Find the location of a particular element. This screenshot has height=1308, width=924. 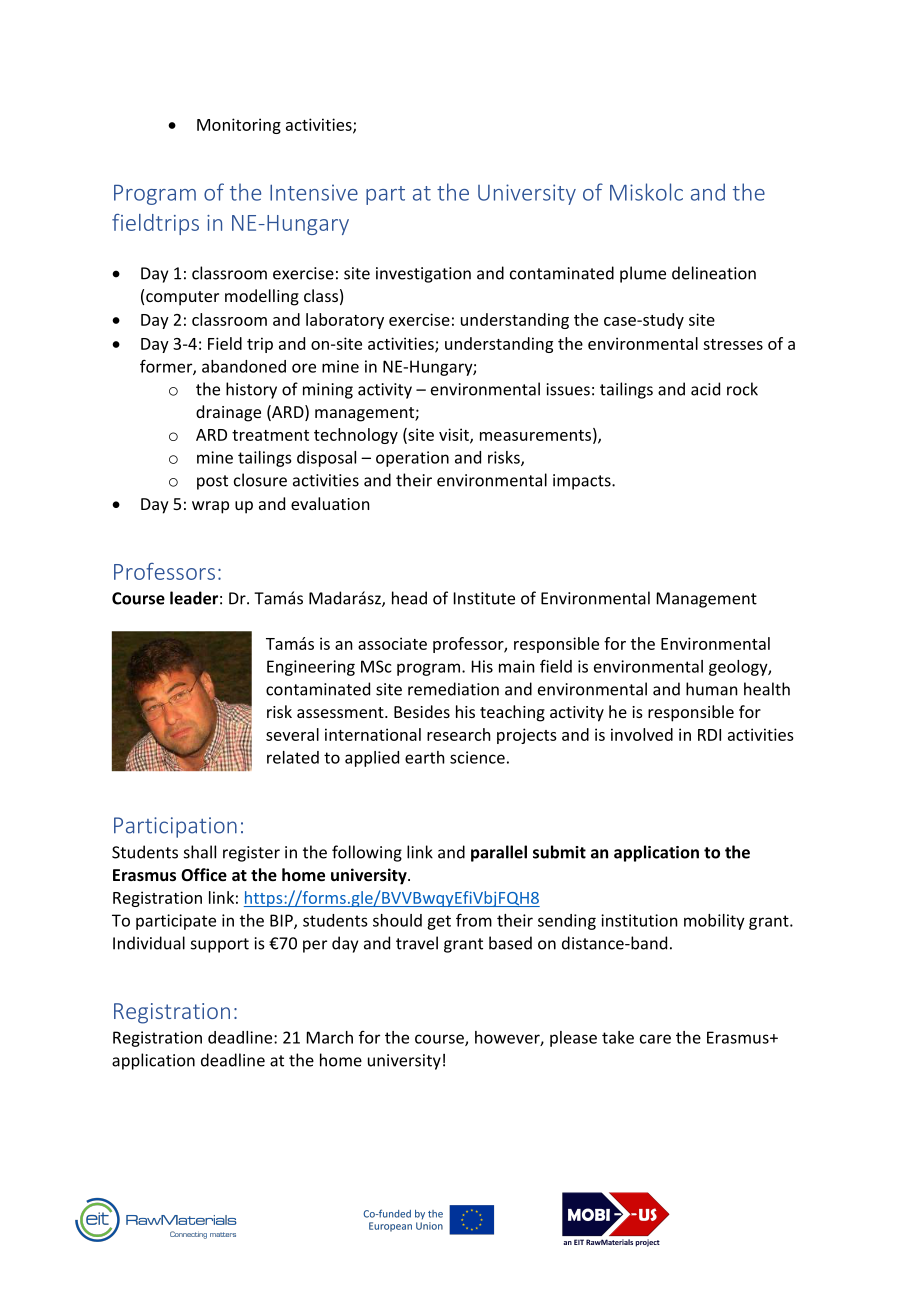

support is located at coordinates (220, 945).
